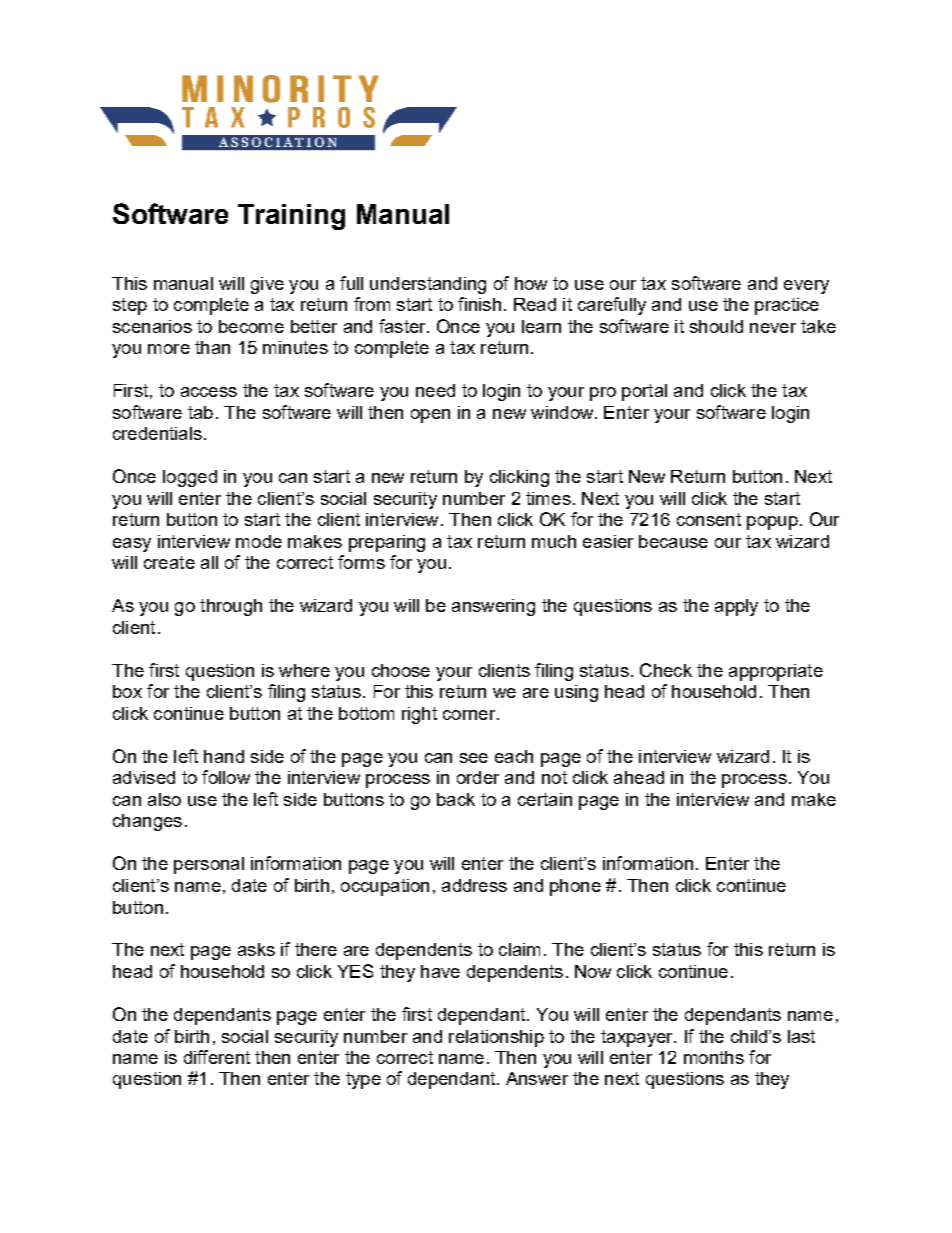 This image has height=1233, width=952. I want to click on consent, so click(709, 519).
